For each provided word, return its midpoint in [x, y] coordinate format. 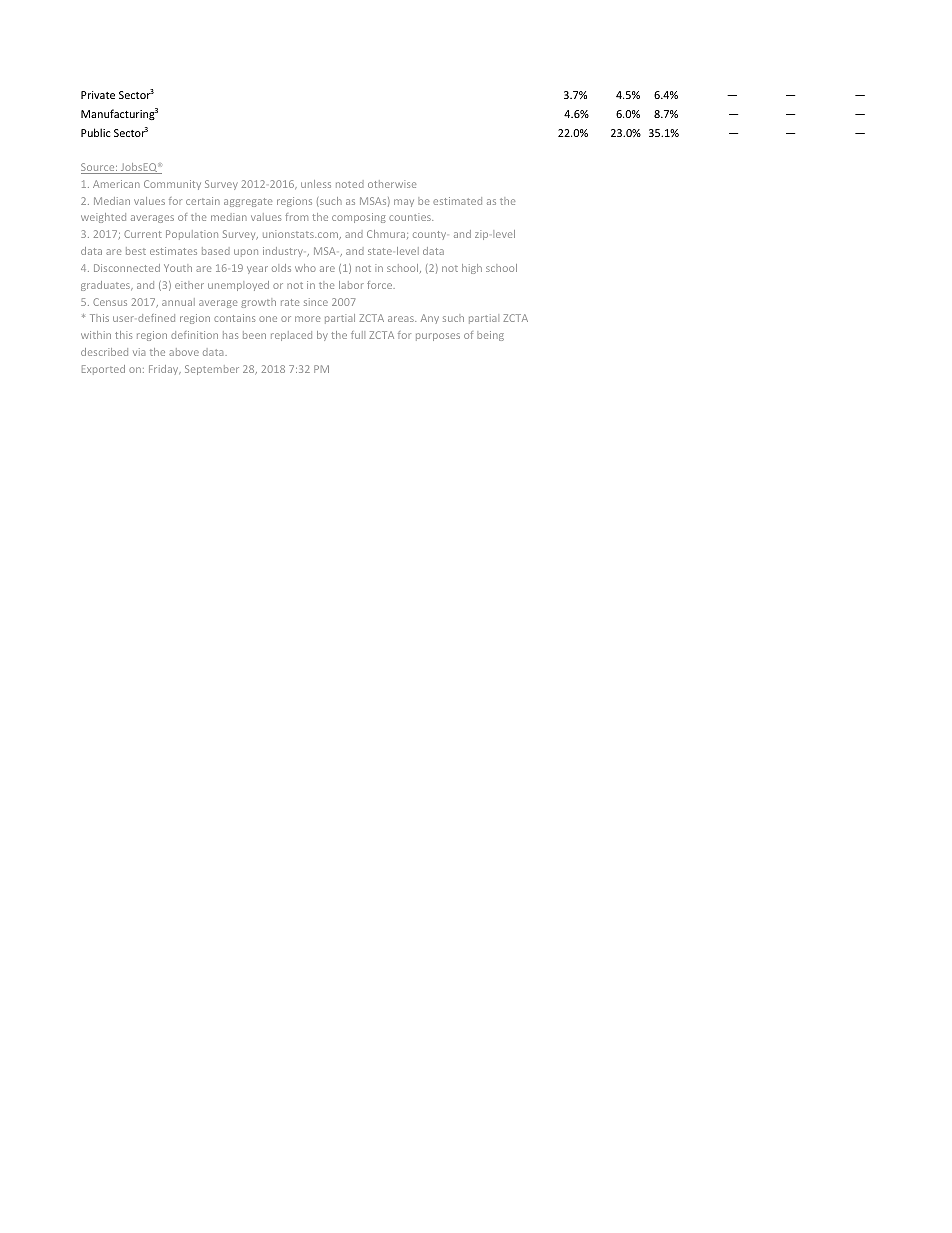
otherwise [392, 184]
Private [98, 95]
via [139, 352]
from [296, 217]
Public [95, 132]
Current [143, 234]
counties [411, 217]
